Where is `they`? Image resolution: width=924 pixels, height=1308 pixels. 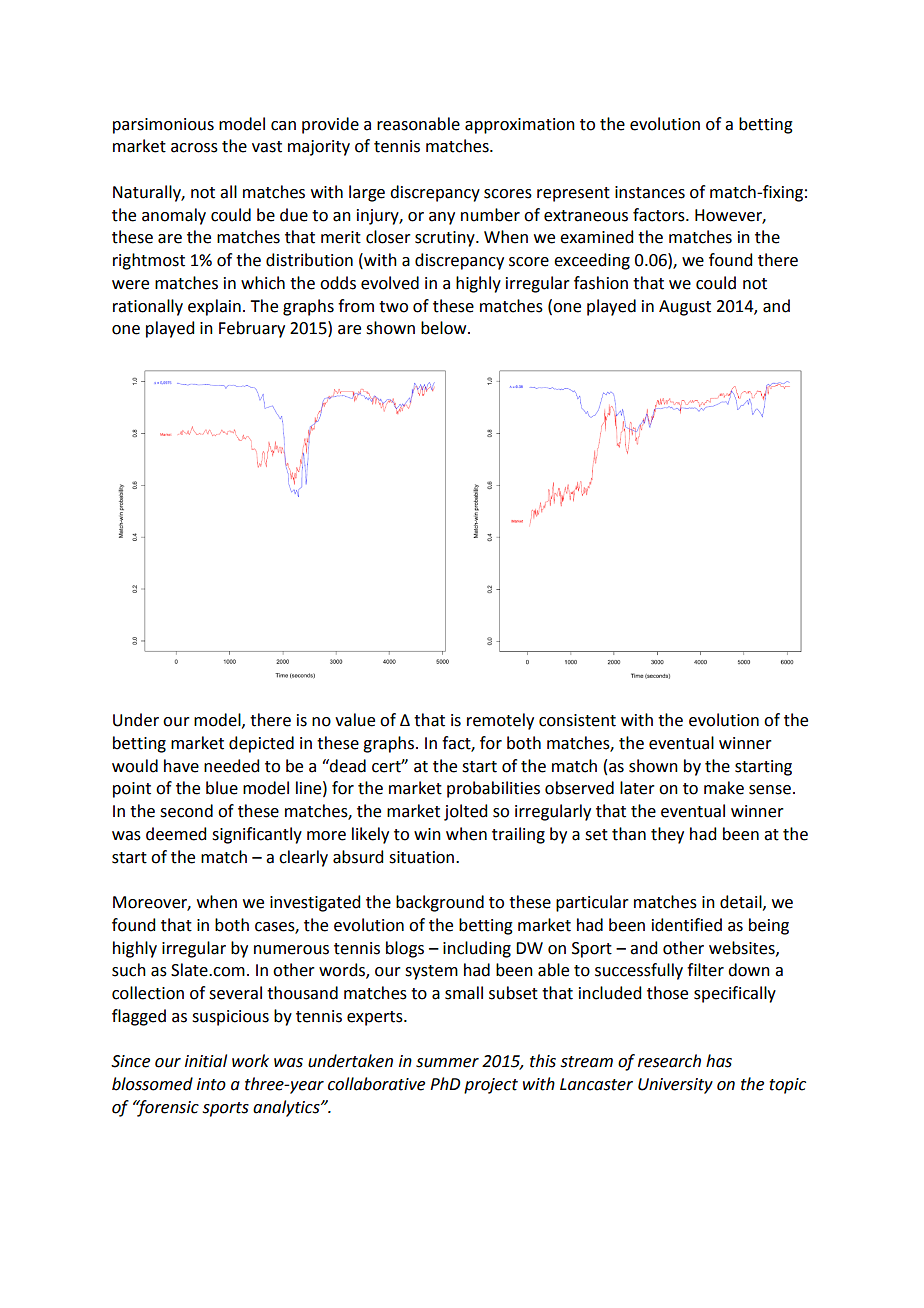
they is located at coordinates (667, 835).
